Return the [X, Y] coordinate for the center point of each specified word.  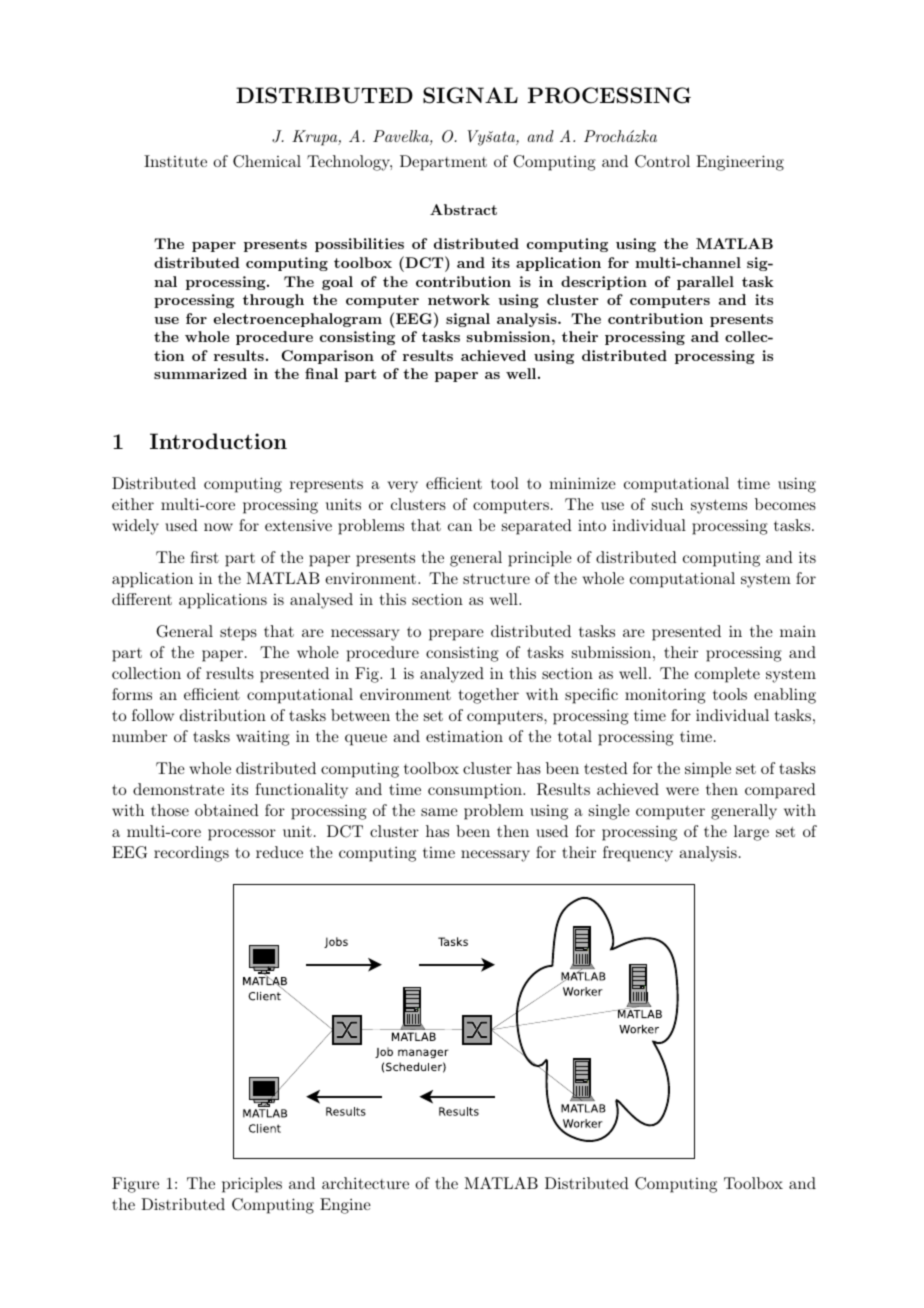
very [402, 487]
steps [238, 634]
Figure [135, 1185]
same [439, 812]
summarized [200, 373]
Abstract [463, 209]
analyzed [452, 675]
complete [727, 675]
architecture [365, 1183]
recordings [191, 854]
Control [662, 161]
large [751, 833]
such [667, 504]
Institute [175, 161]
